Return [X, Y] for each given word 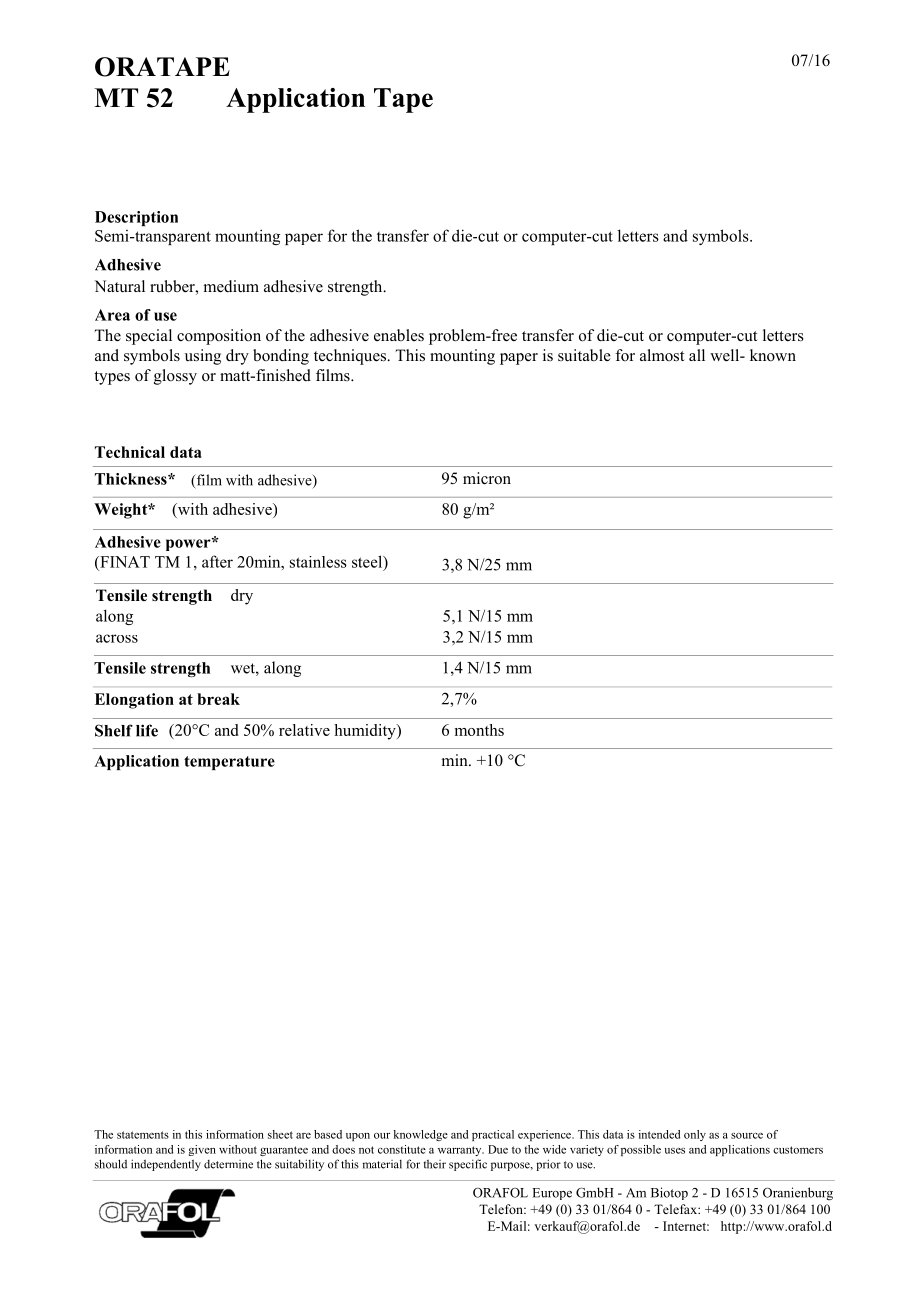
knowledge [421, 1135]
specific [468, 1165]
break [218, 699]
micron [487, 478]
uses [675, 1151]
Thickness [132, 479]
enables [399, 335]
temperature [229, 763]
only [695, 1135]
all [697, 355]
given [202, 1150]
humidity [366, 732]
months [479, 730]
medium [231, 286]
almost [662, 355]
